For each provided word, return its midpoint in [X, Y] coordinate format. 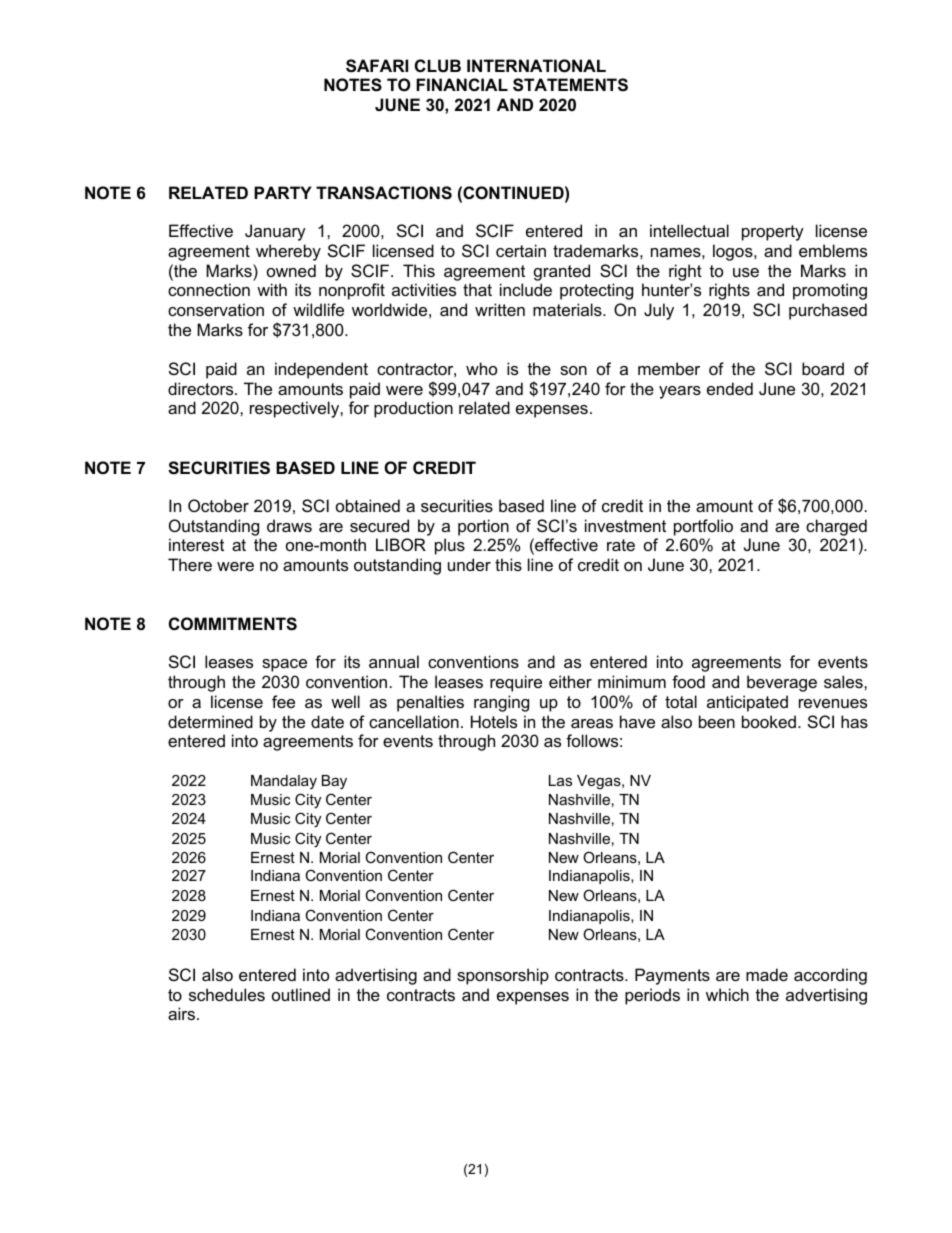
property [773, 233]
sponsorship [503, 976]
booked [769, 721]
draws [289, 525]
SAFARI [377, 66]
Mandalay [284, 782]
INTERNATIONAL [536, 65]
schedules [227, 994]
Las [560, 780]
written [500, 309]
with [272, 289]
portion [483, 527]
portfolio [703, 527]
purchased [828, 311]
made [767, 974]
